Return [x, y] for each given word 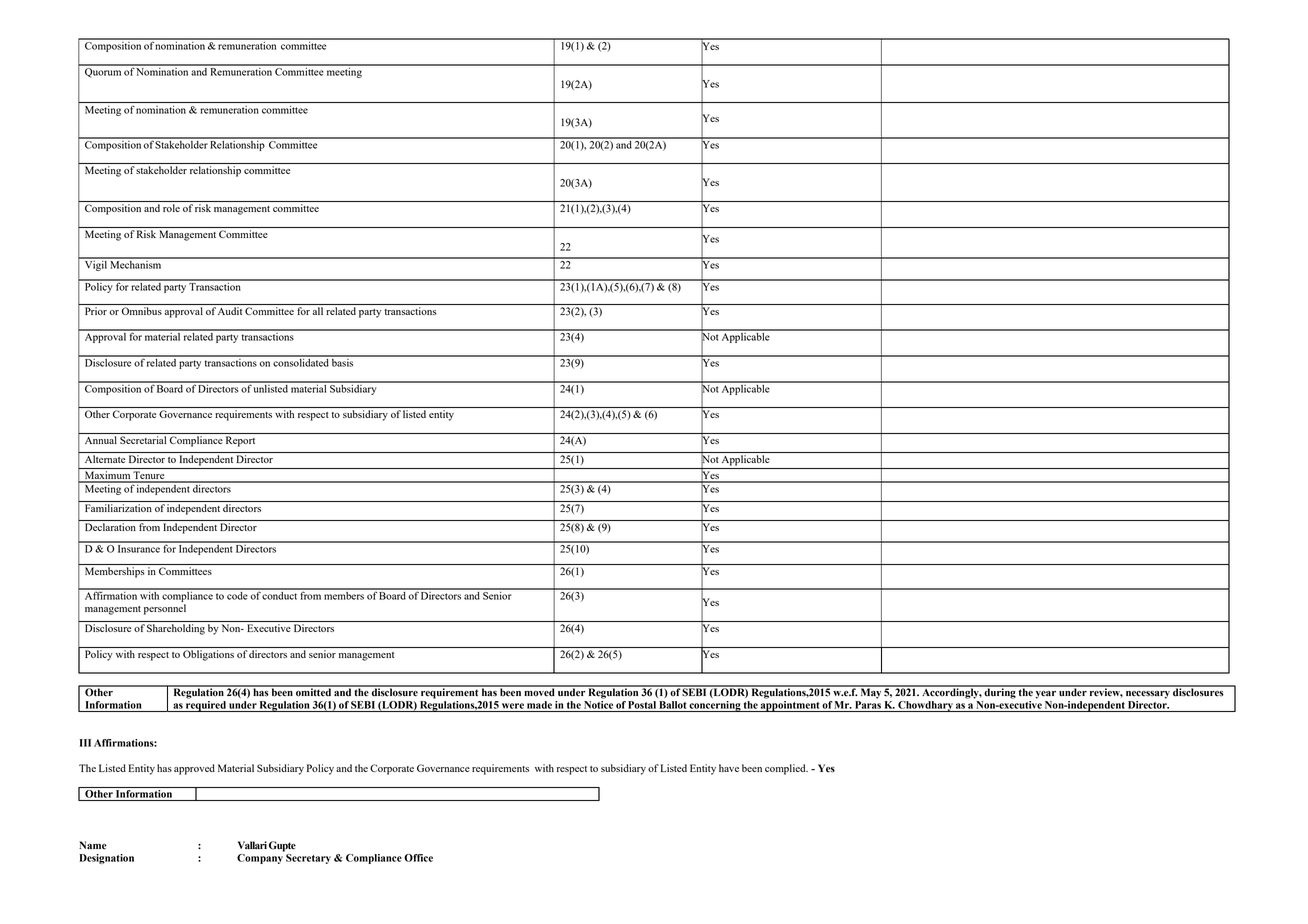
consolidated [301, 361]
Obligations [208, 655]
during [1000, 692]
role [171, 208]
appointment [790, 706]
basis [343, 361]
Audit [230, 311]
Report [240, 441]
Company [260, 859]
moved [539, 691]
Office [418, 858]
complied [786, 769]
